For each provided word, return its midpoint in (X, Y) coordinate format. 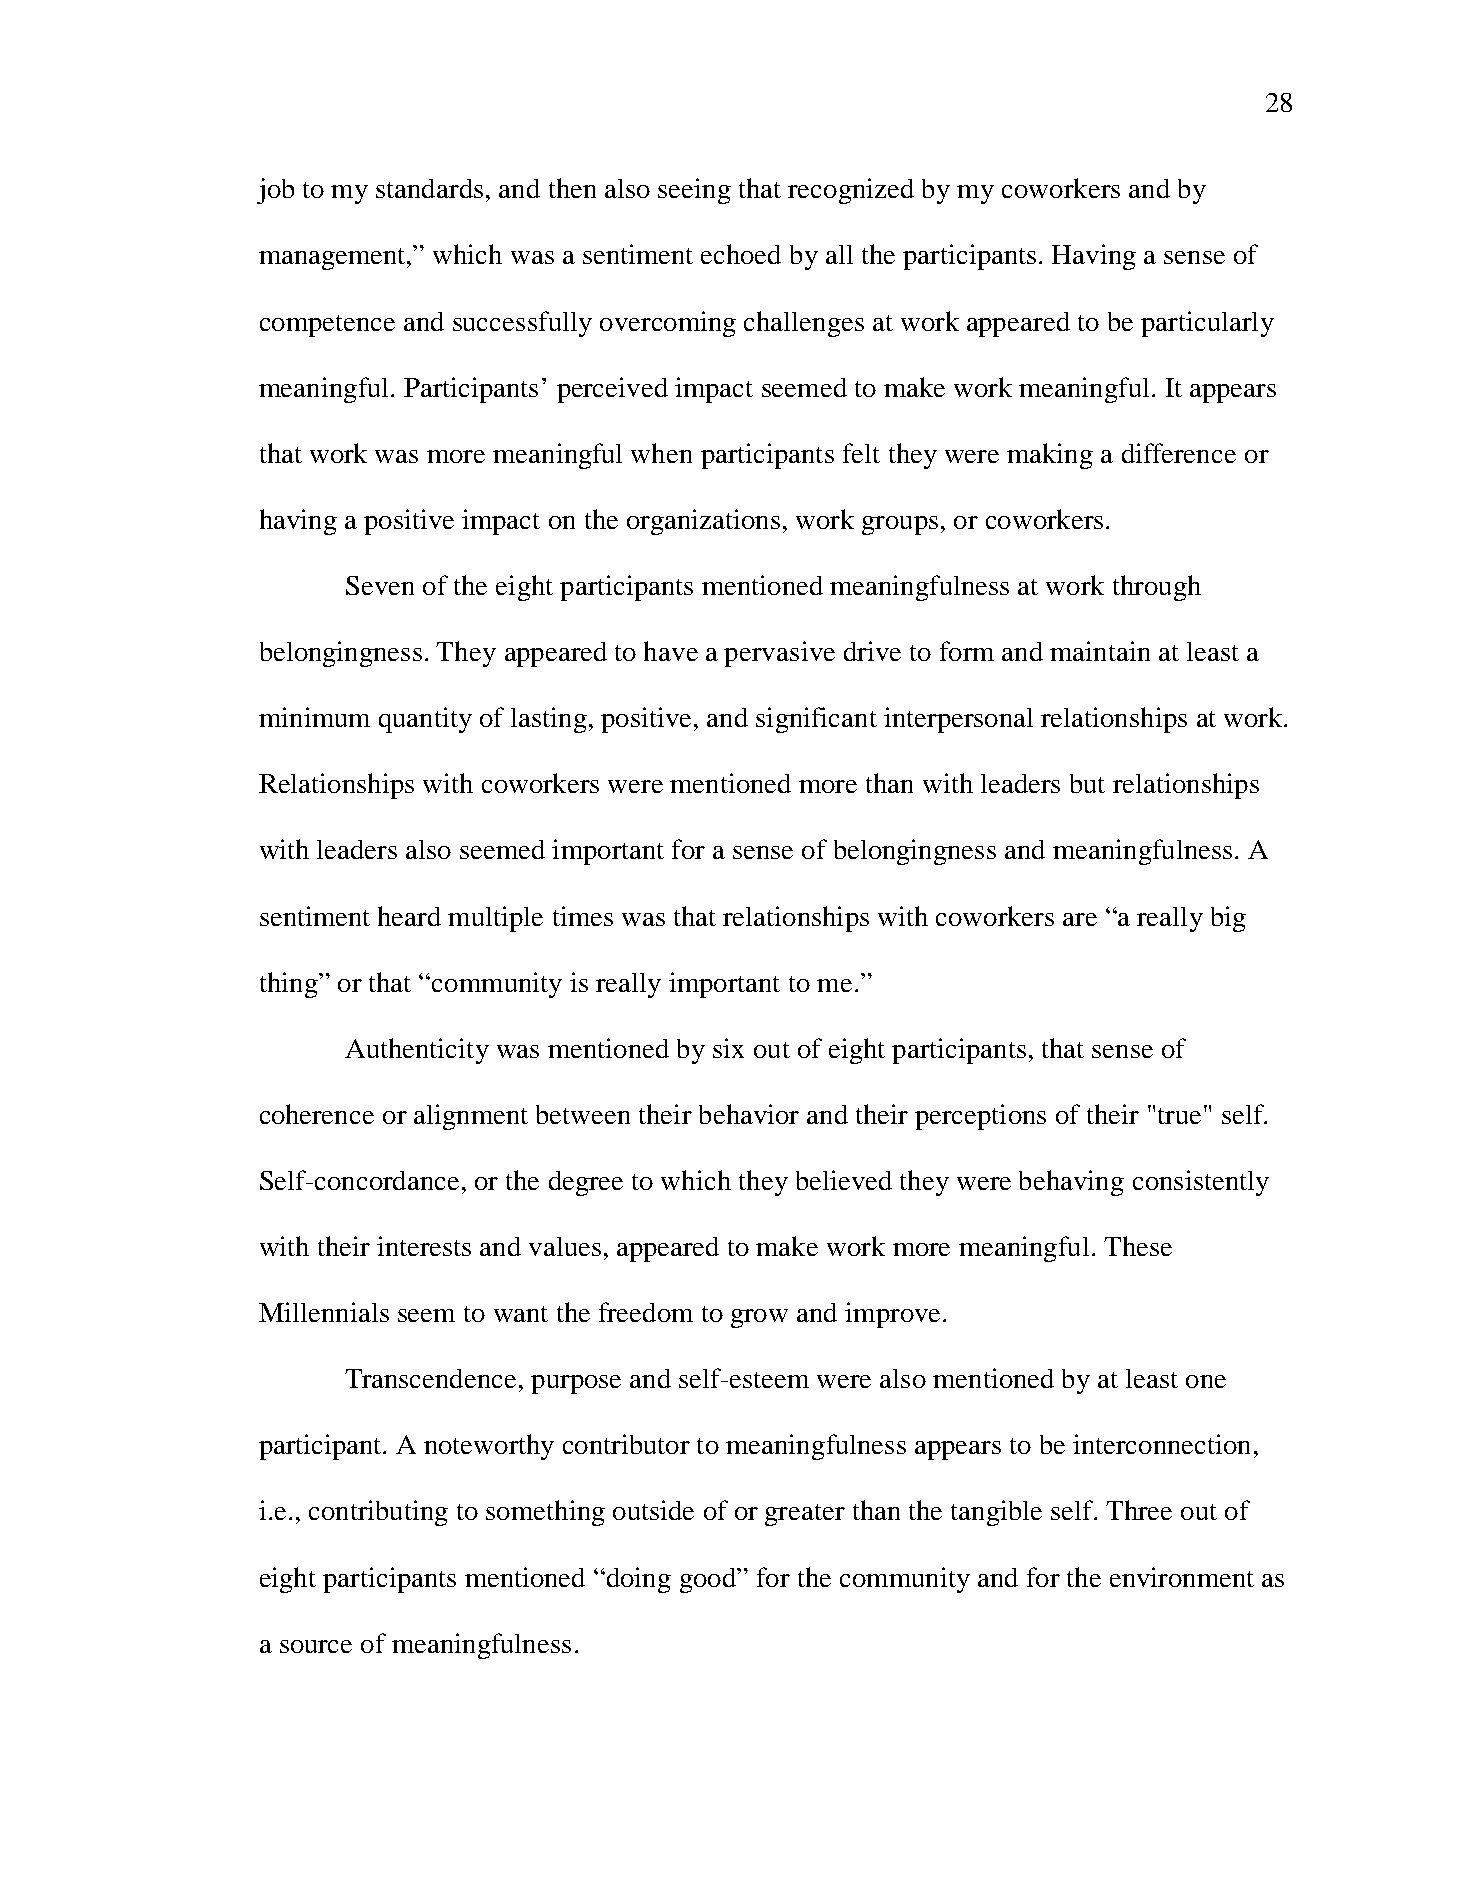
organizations (703, 522)
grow (759, 1318)
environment (1182, 1577)
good (709, 1580)
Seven (380, 585)
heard (409, 916)
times (583, 916)
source (316, 1646)
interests (424, 1246)
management (333, 259)
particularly (1207, 324)
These (1138, 1246)
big (1228, 919)
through (1157, 588)
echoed (741, 254)
